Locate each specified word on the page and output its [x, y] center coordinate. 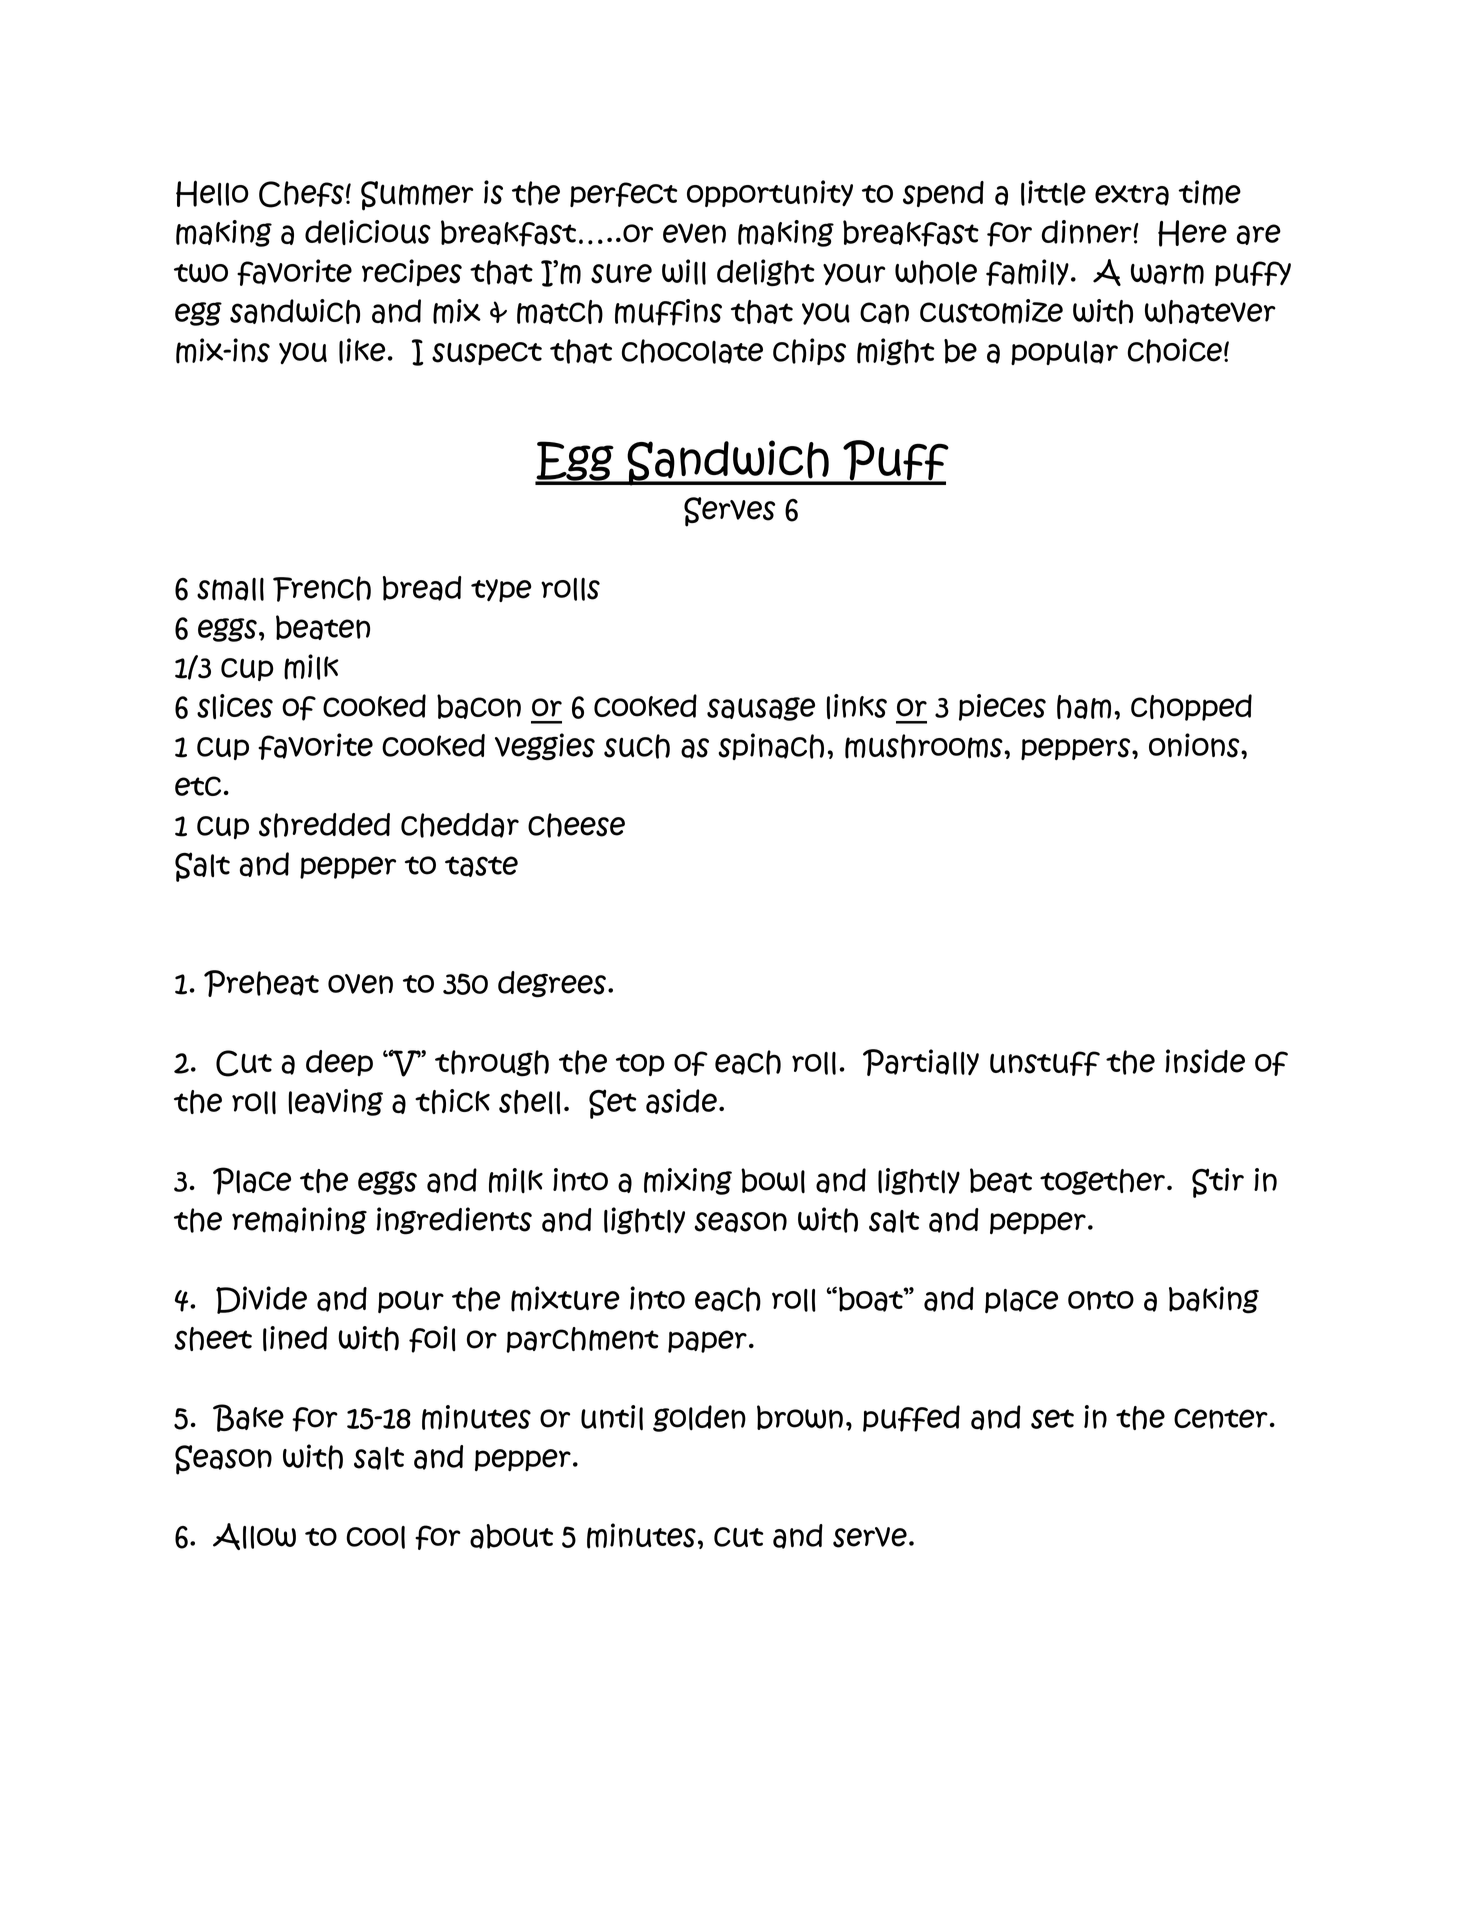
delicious [368, 232]
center [1221, 1418]
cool [375, 1537]
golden [699, 1418]
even [694, 233]
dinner [1088, 232]
